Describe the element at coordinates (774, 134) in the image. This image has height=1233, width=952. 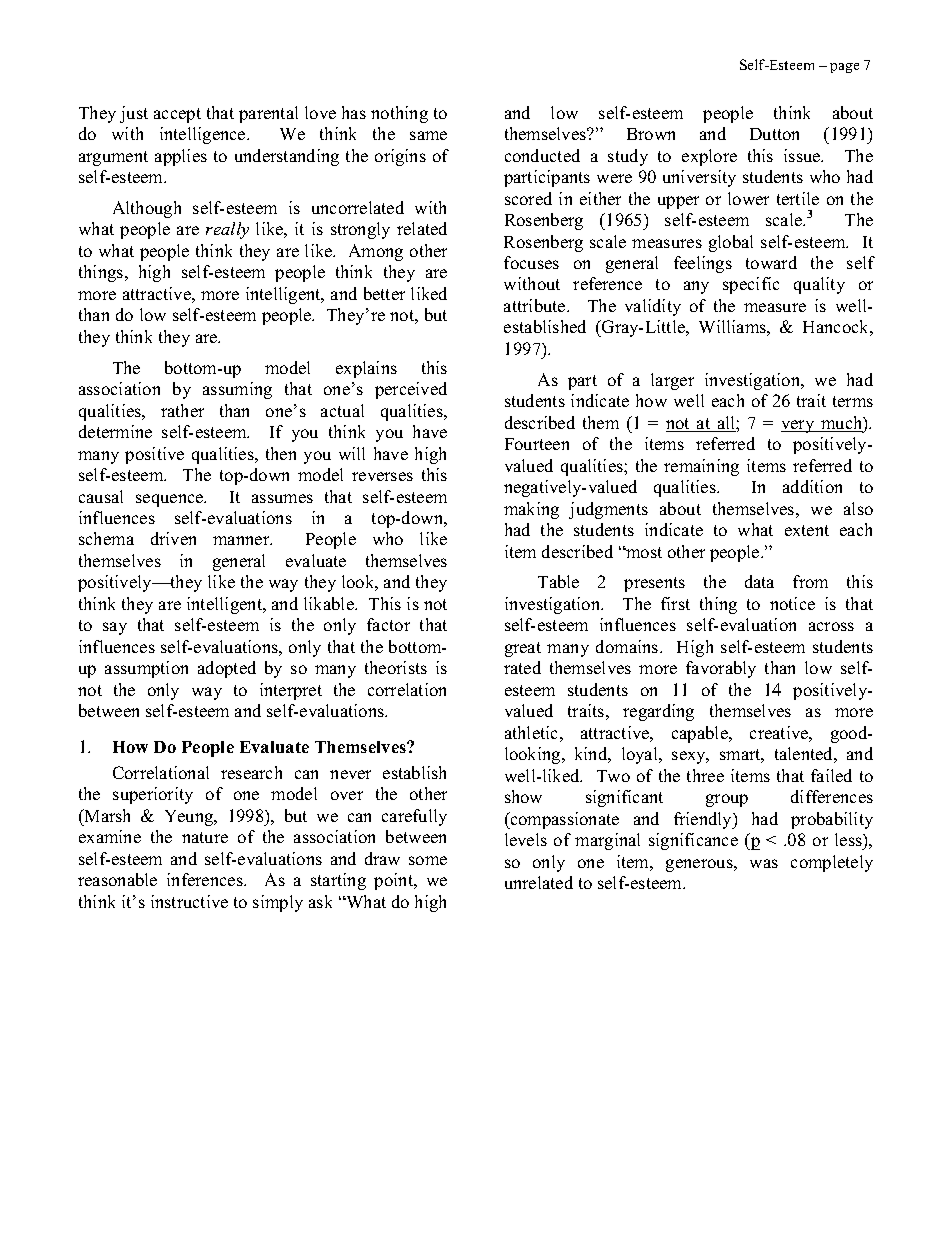
I see `Dutton` at that location.
